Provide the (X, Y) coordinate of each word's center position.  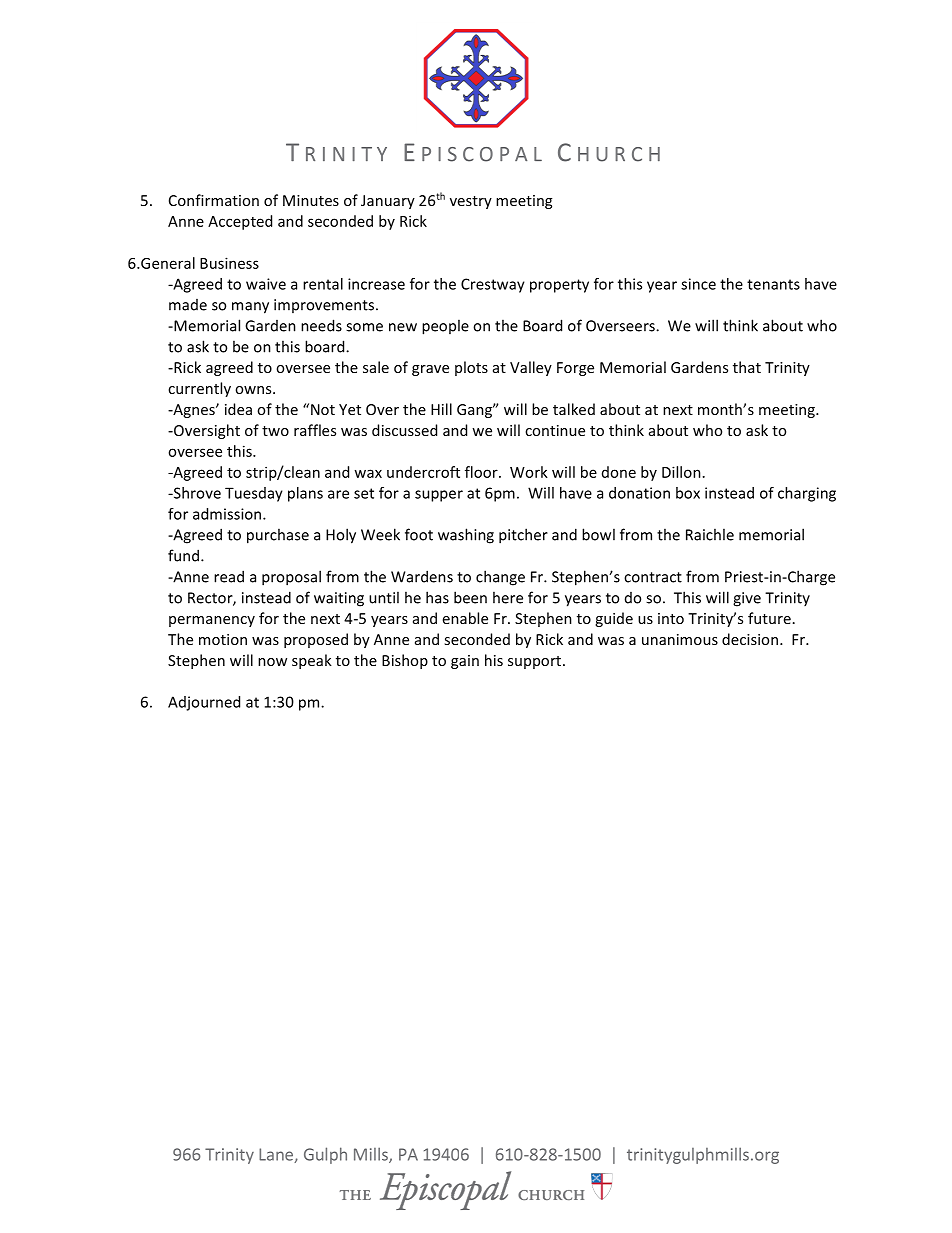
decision (750, 639)
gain (465, 662)
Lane (277, 1155)
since (698, 284)
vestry (471, 202)
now (272, 662)
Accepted (240, 222)
